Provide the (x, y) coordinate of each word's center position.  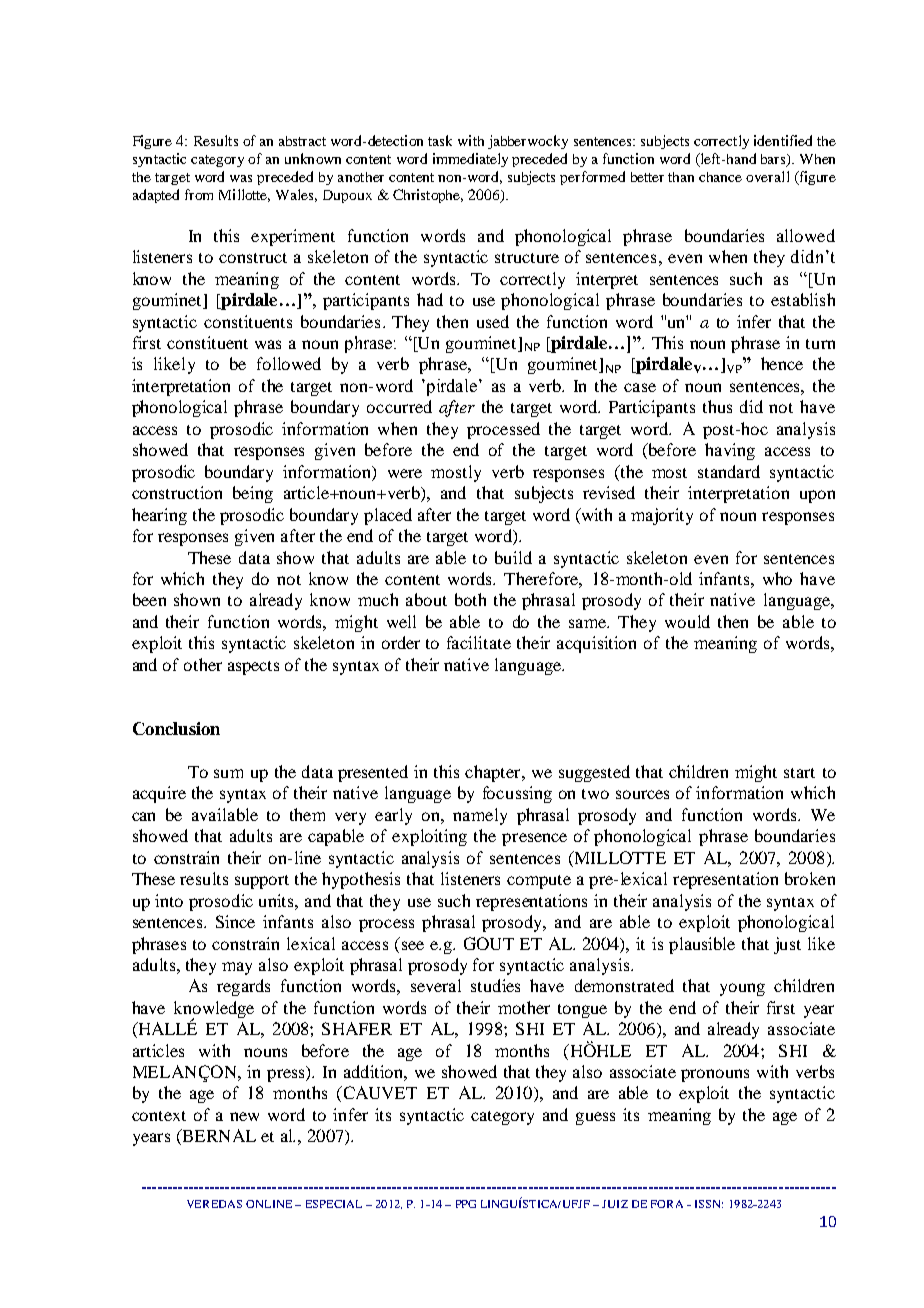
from (199, 194)
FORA (667, 1204)
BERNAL (218, 1137)
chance (720, 177)
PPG (466, 1204)
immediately (470, 160)
